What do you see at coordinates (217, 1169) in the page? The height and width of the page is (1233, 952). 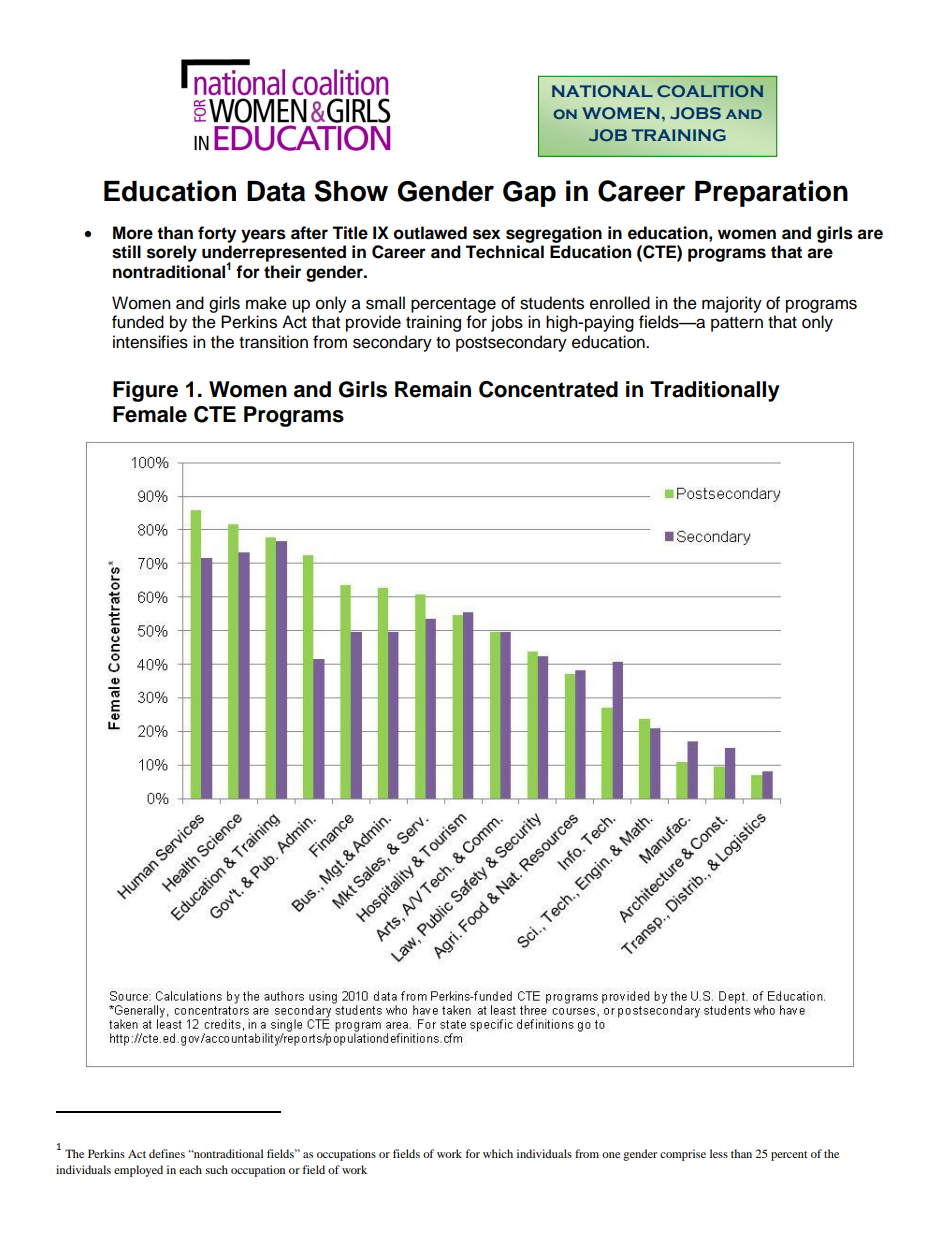 I see `such` at bounding box center [217, 1169].
